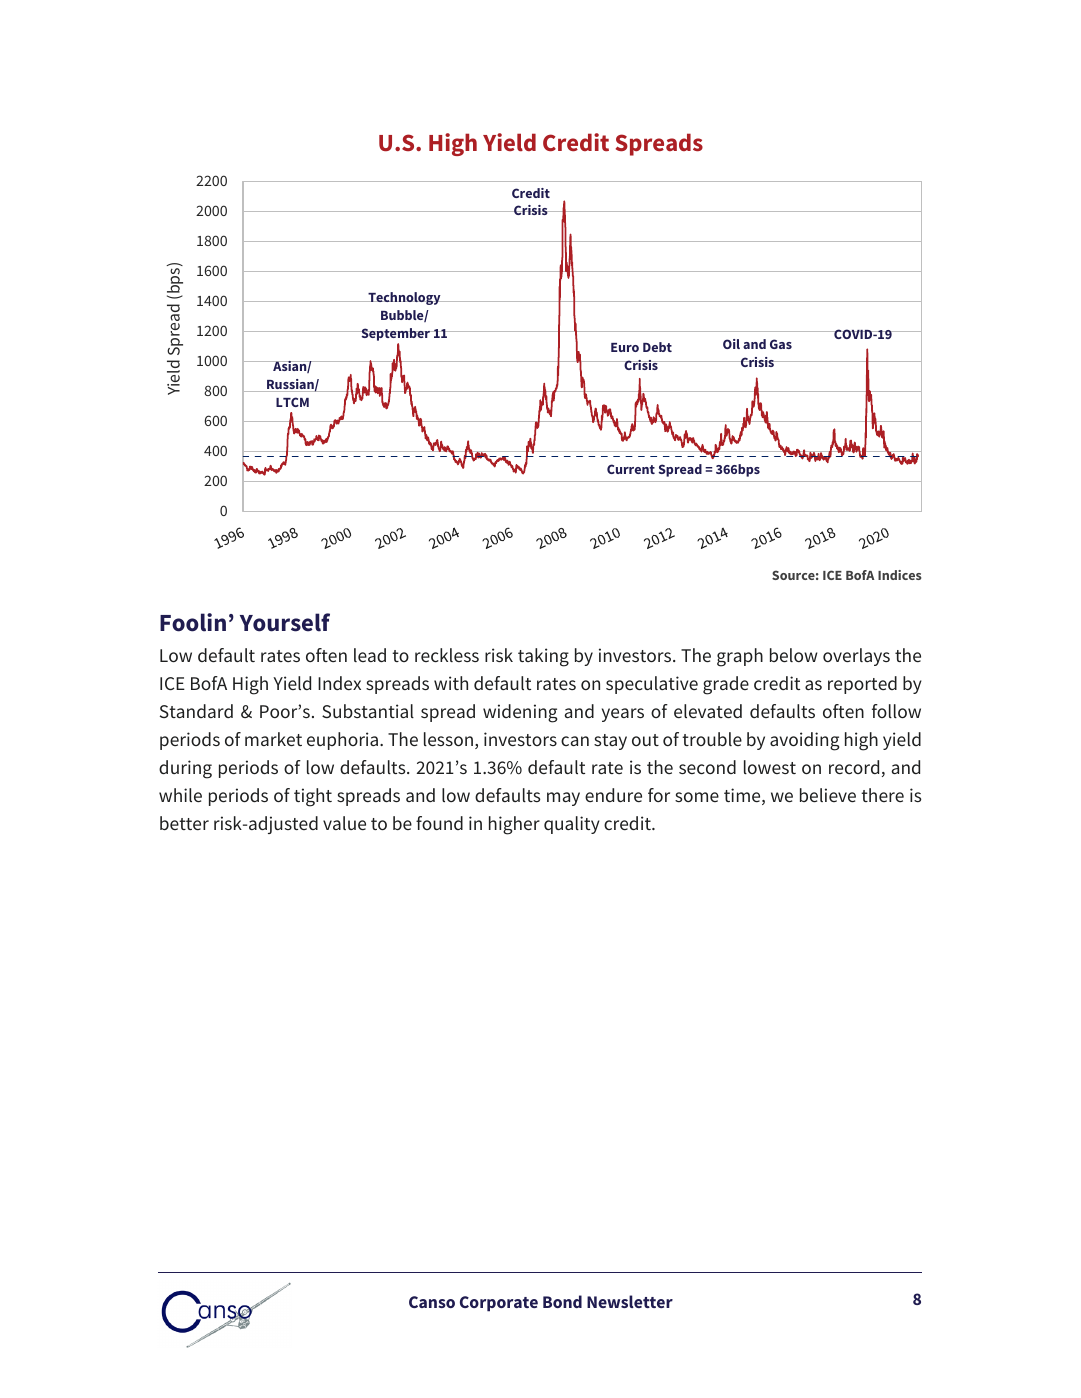 The image size is (1081, 1398). I want to click on Newsletter, so click(630, 1301).
